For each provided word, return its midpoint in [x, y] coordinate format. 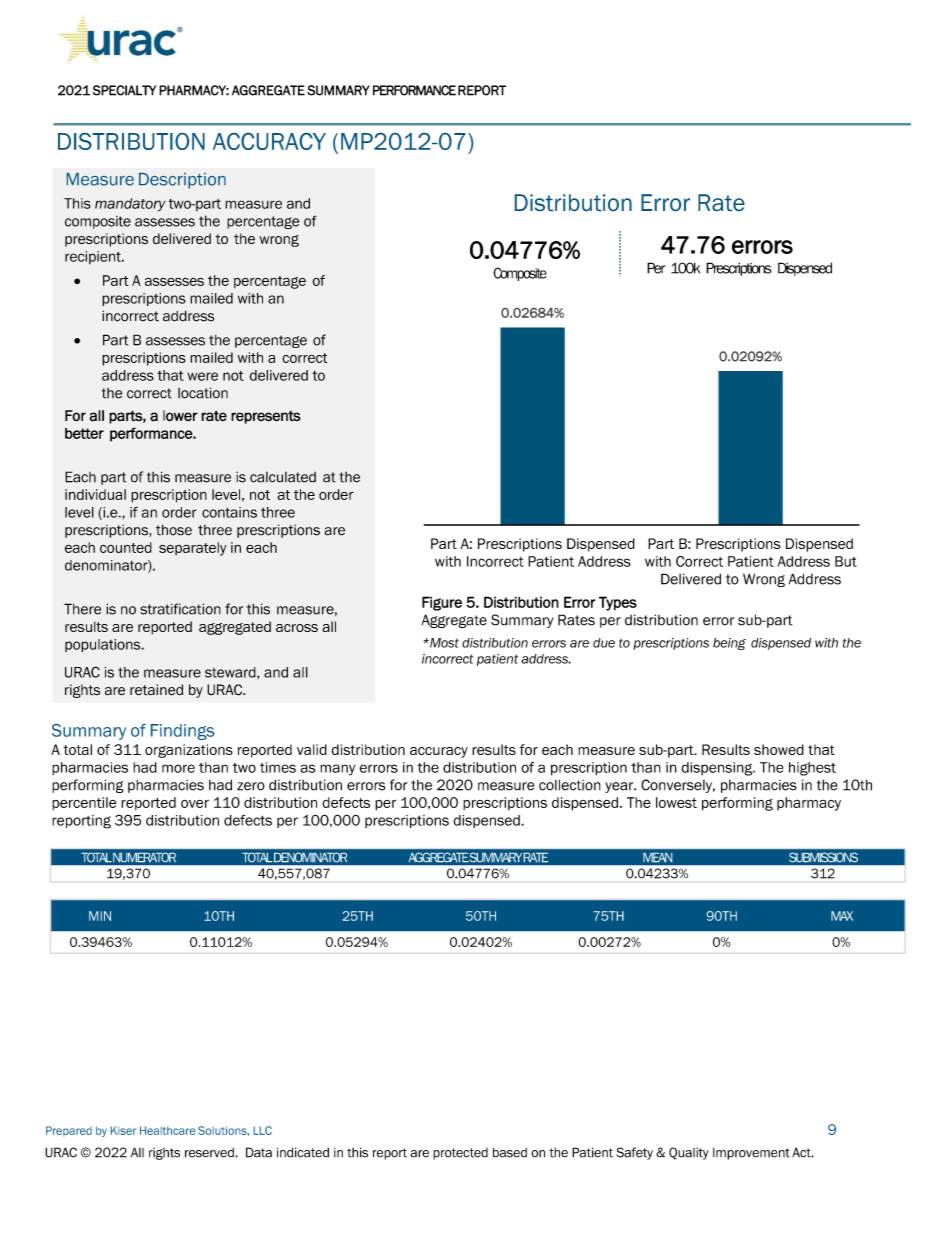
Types [618, 603]
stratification [180, 609]
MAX [842, 916]
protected [460, 1154]
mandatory [130, 205]
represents [266, 417]
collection [570, 785]
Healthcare [167, 1130]
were [202, 376]
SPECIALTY [125, 90]
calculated [283, 477]
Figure [442, 603]
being [729, 644]
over [195, 804]
